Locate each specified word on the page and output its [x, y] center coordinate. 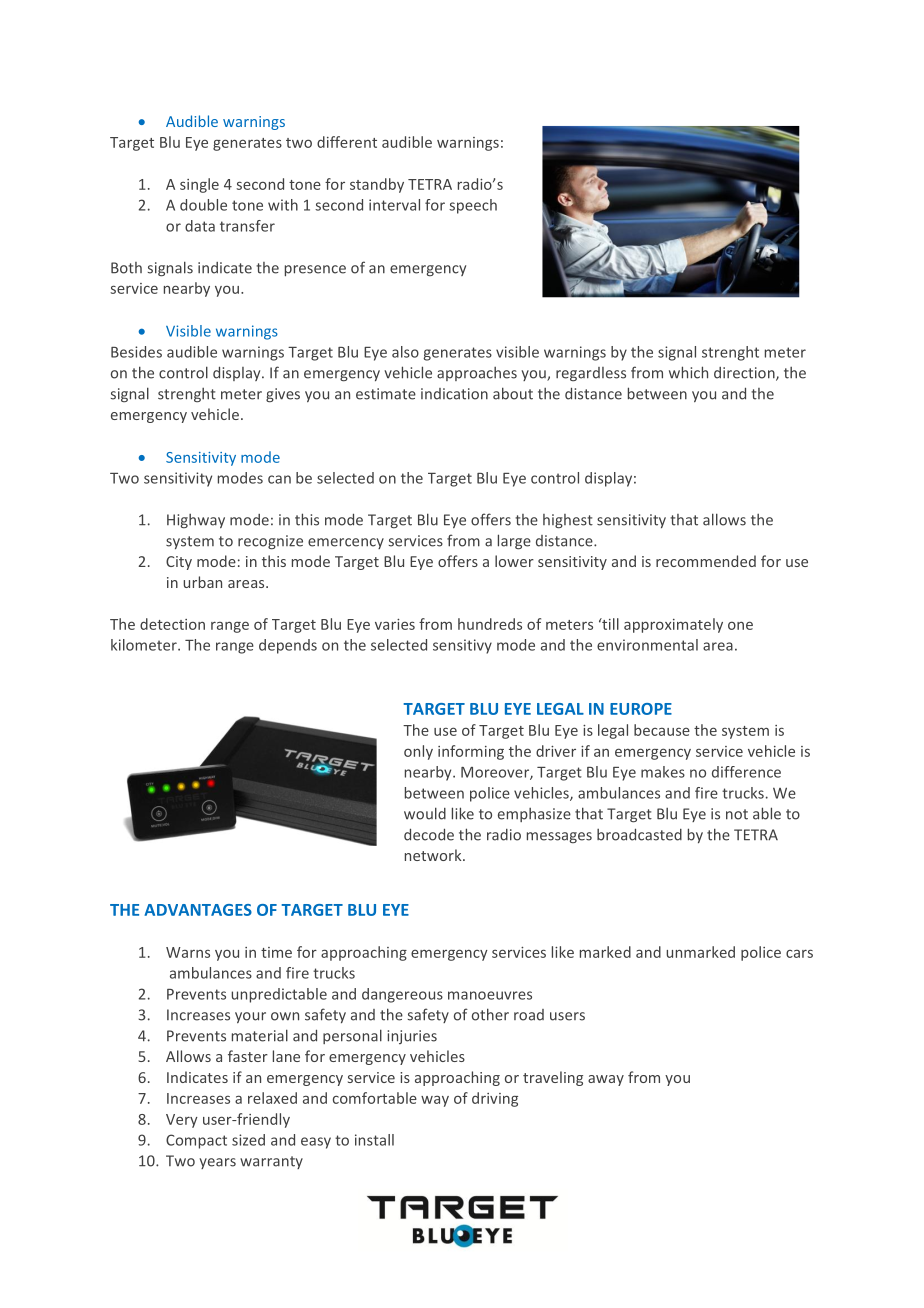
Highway [196, 521]
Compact [196, 1141]
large [514, 542]
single [199, 185]
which [688, 372]
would [425, 813]
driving [495, 1099]
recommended [706, 561]
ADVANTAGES [198, 910]
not [737, 814]
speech [473, 206]
